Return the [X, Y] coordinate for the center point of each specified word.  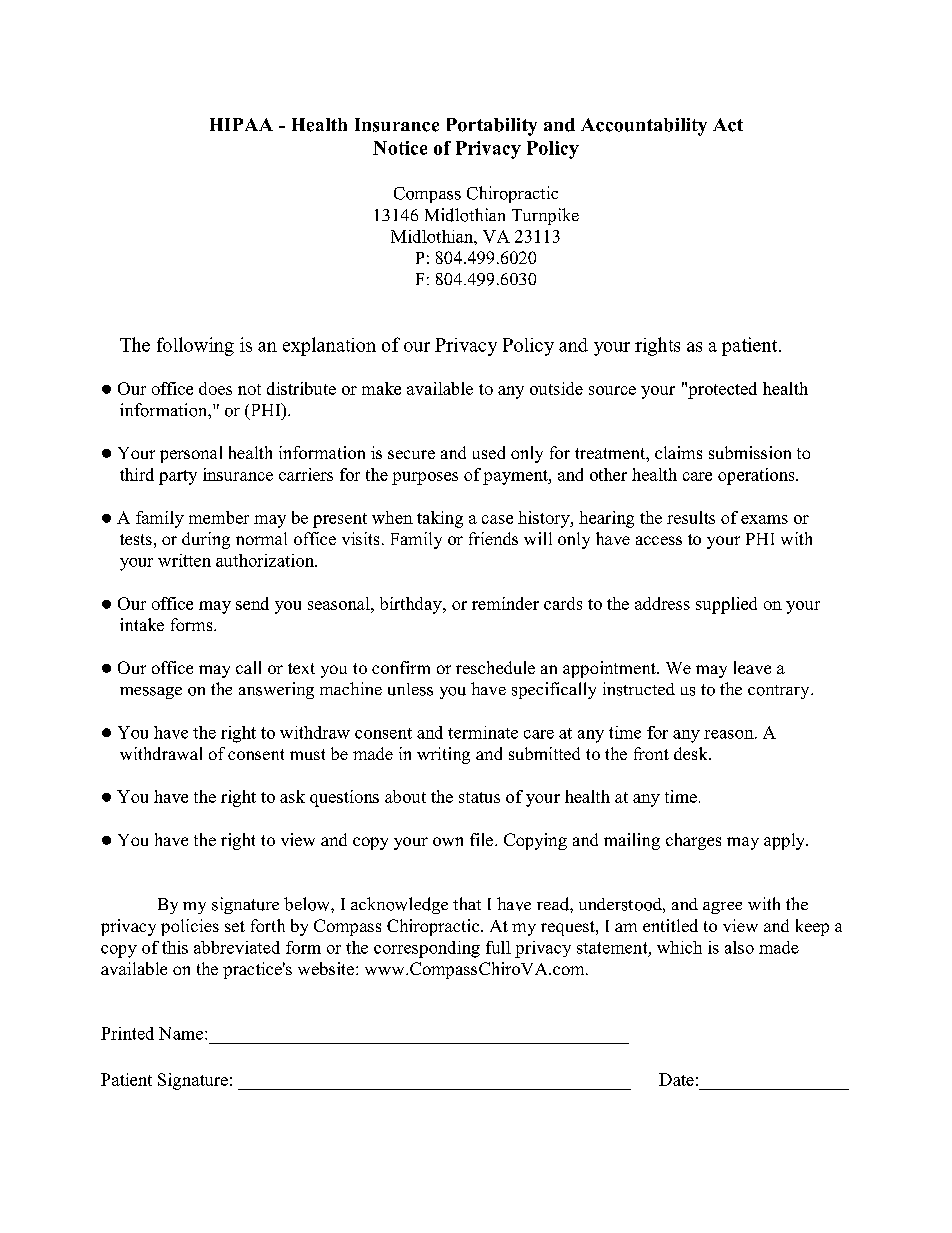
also [739, 947]
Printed [127, 1033]
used [489, 452]
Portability [492, 127]
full [498, 947]
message [151, 693]
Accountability [644, 127]
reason [730, 734]
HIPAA [241, 124]
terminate [483, 732]
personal [191, 454]
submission [750, 452]
